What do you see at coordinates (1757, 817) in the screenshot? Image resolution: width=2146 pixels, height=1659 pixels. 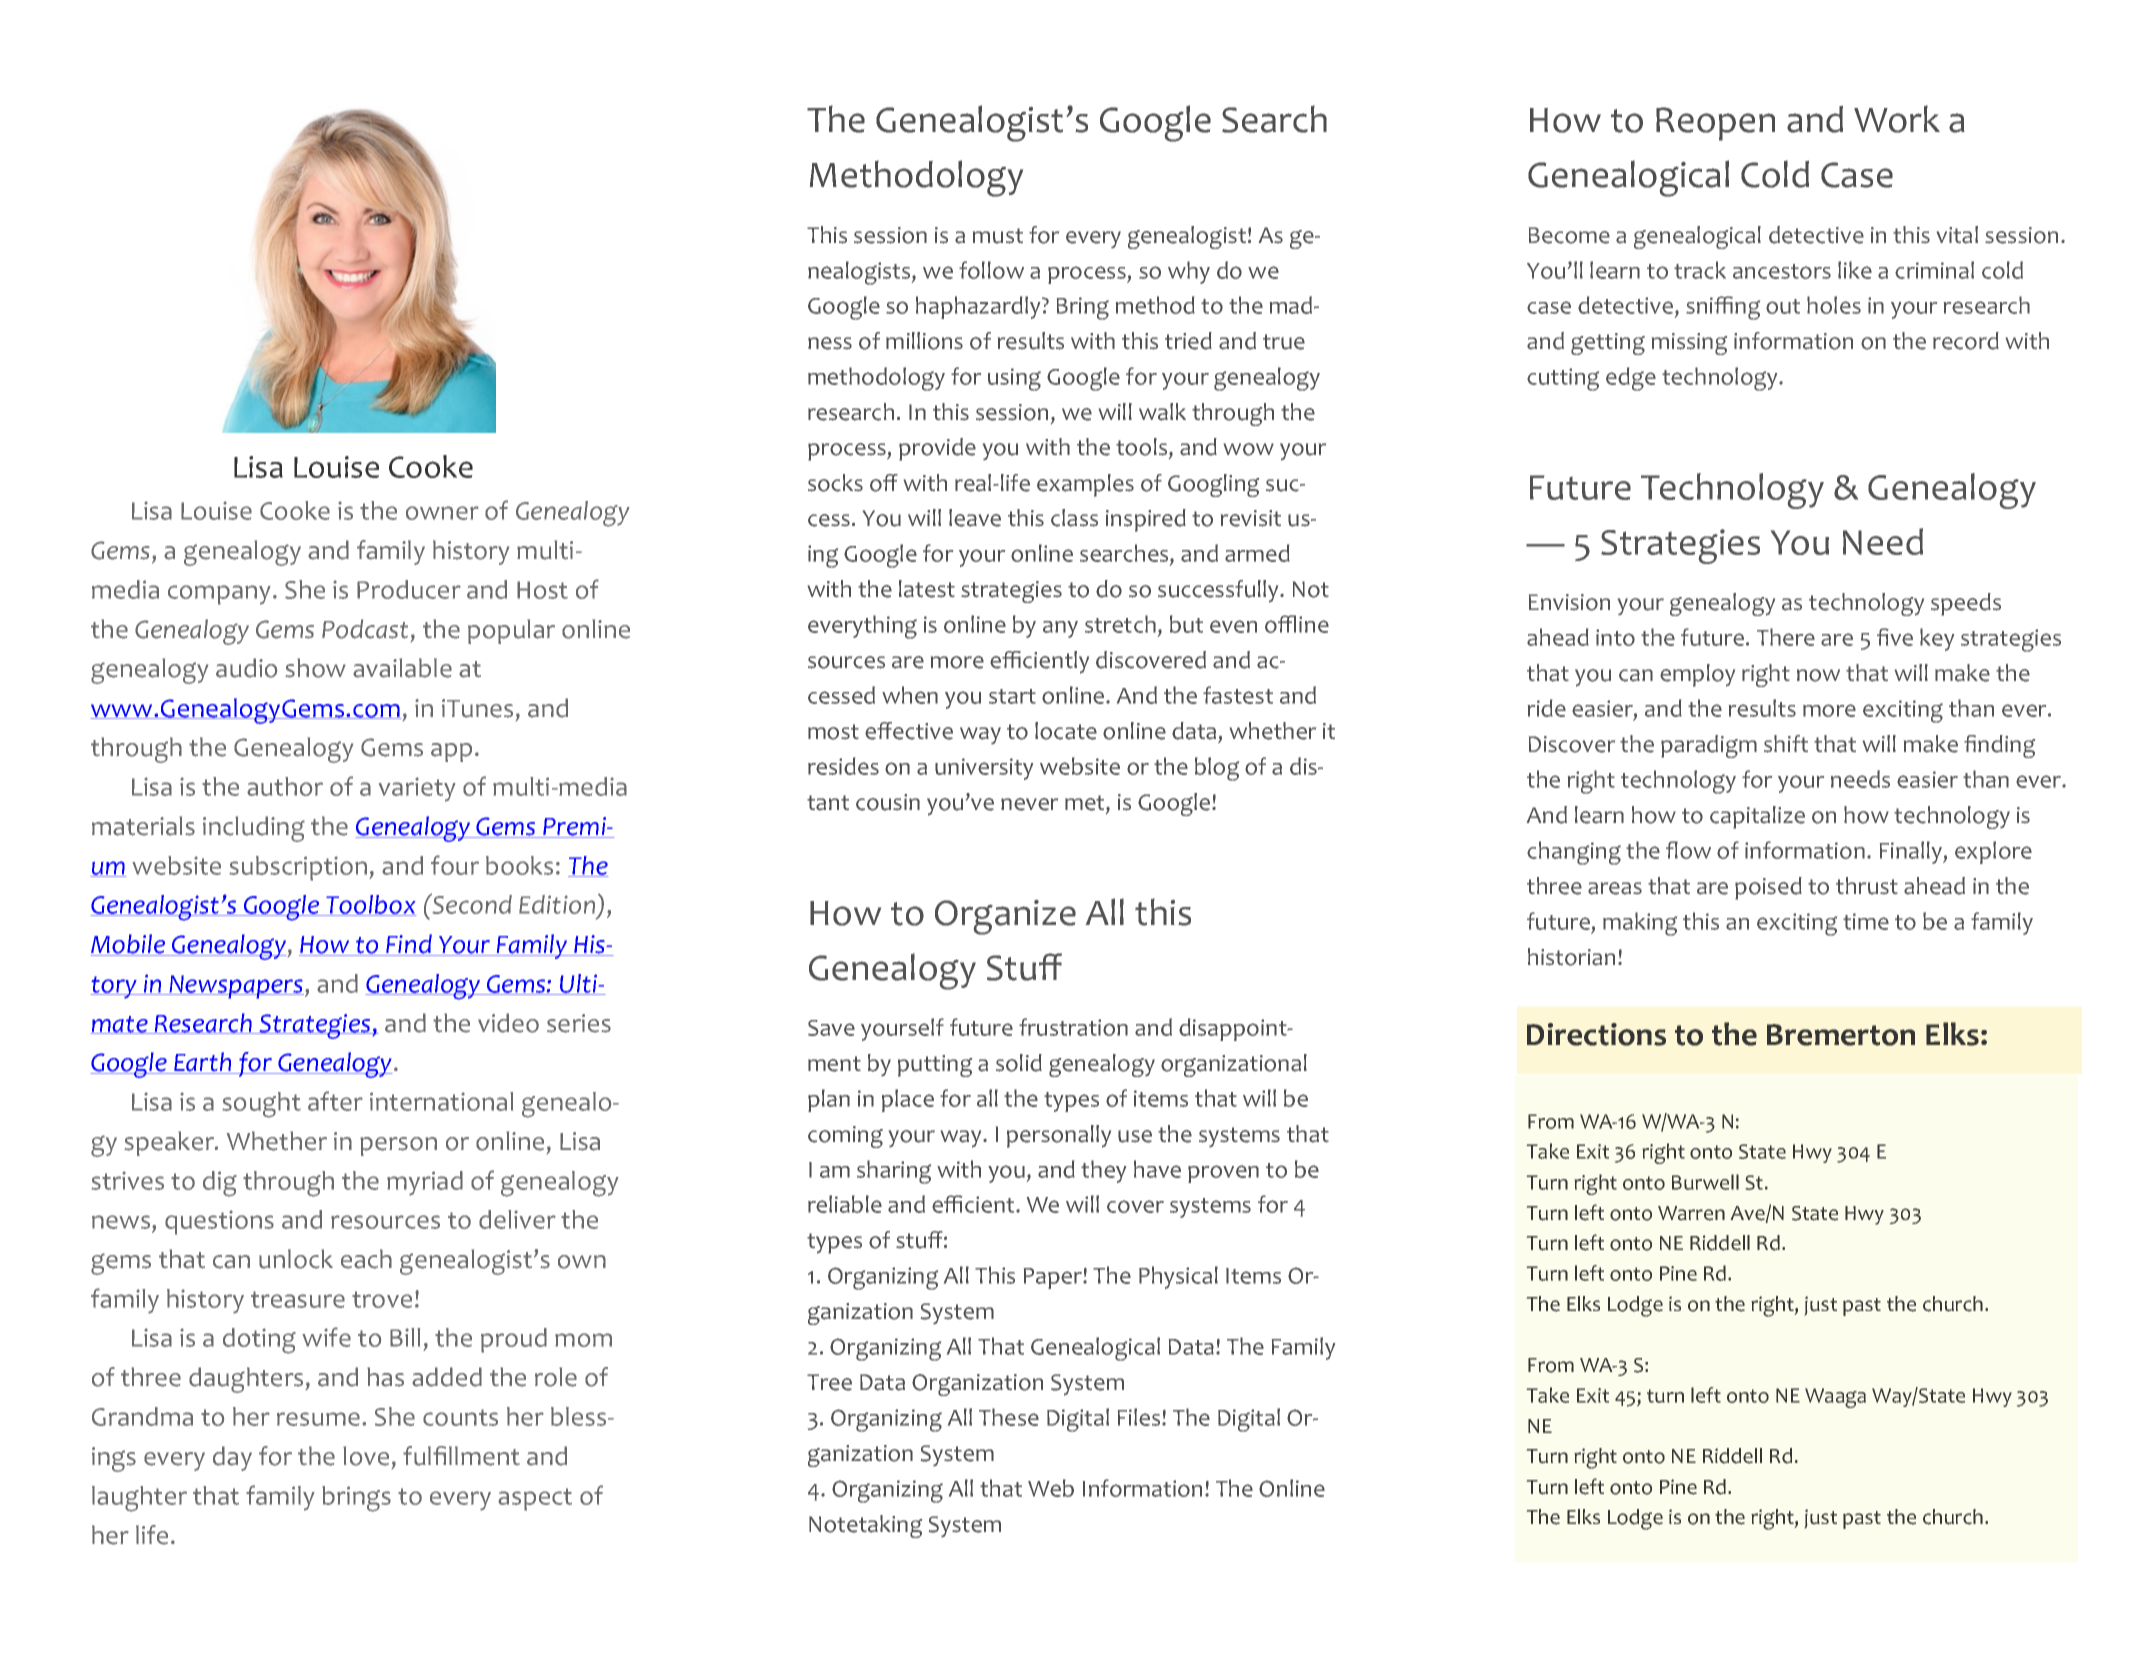 I see `capitalize` at bounding box center [1757, 817].
